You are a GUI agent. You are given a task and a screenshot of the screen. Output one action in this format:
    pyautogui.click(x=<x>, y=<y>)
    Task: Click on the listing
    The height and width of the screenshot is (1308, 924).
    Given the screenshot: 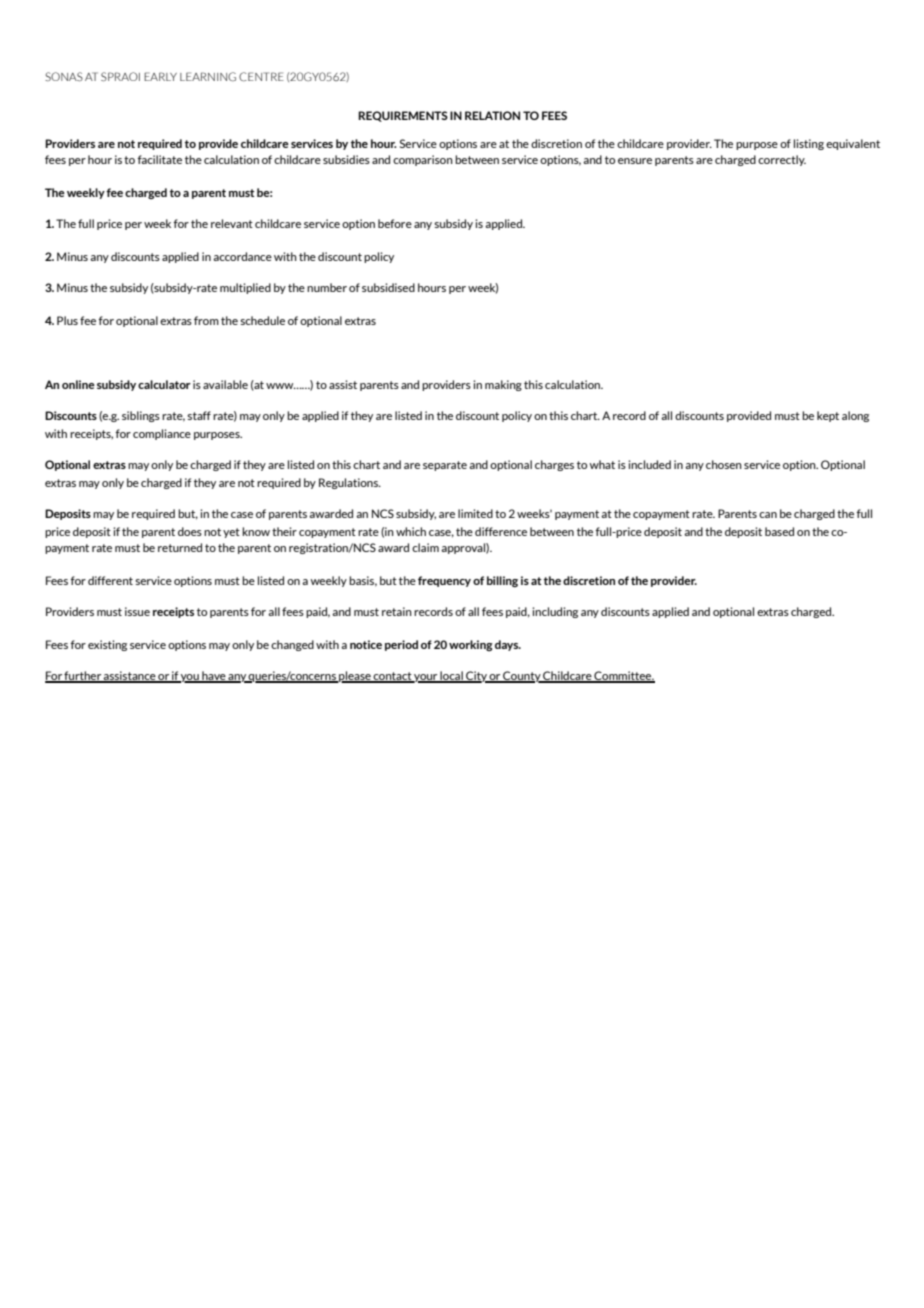 What is the action you would take?
    pyautogui.click(x=809, y=144)
